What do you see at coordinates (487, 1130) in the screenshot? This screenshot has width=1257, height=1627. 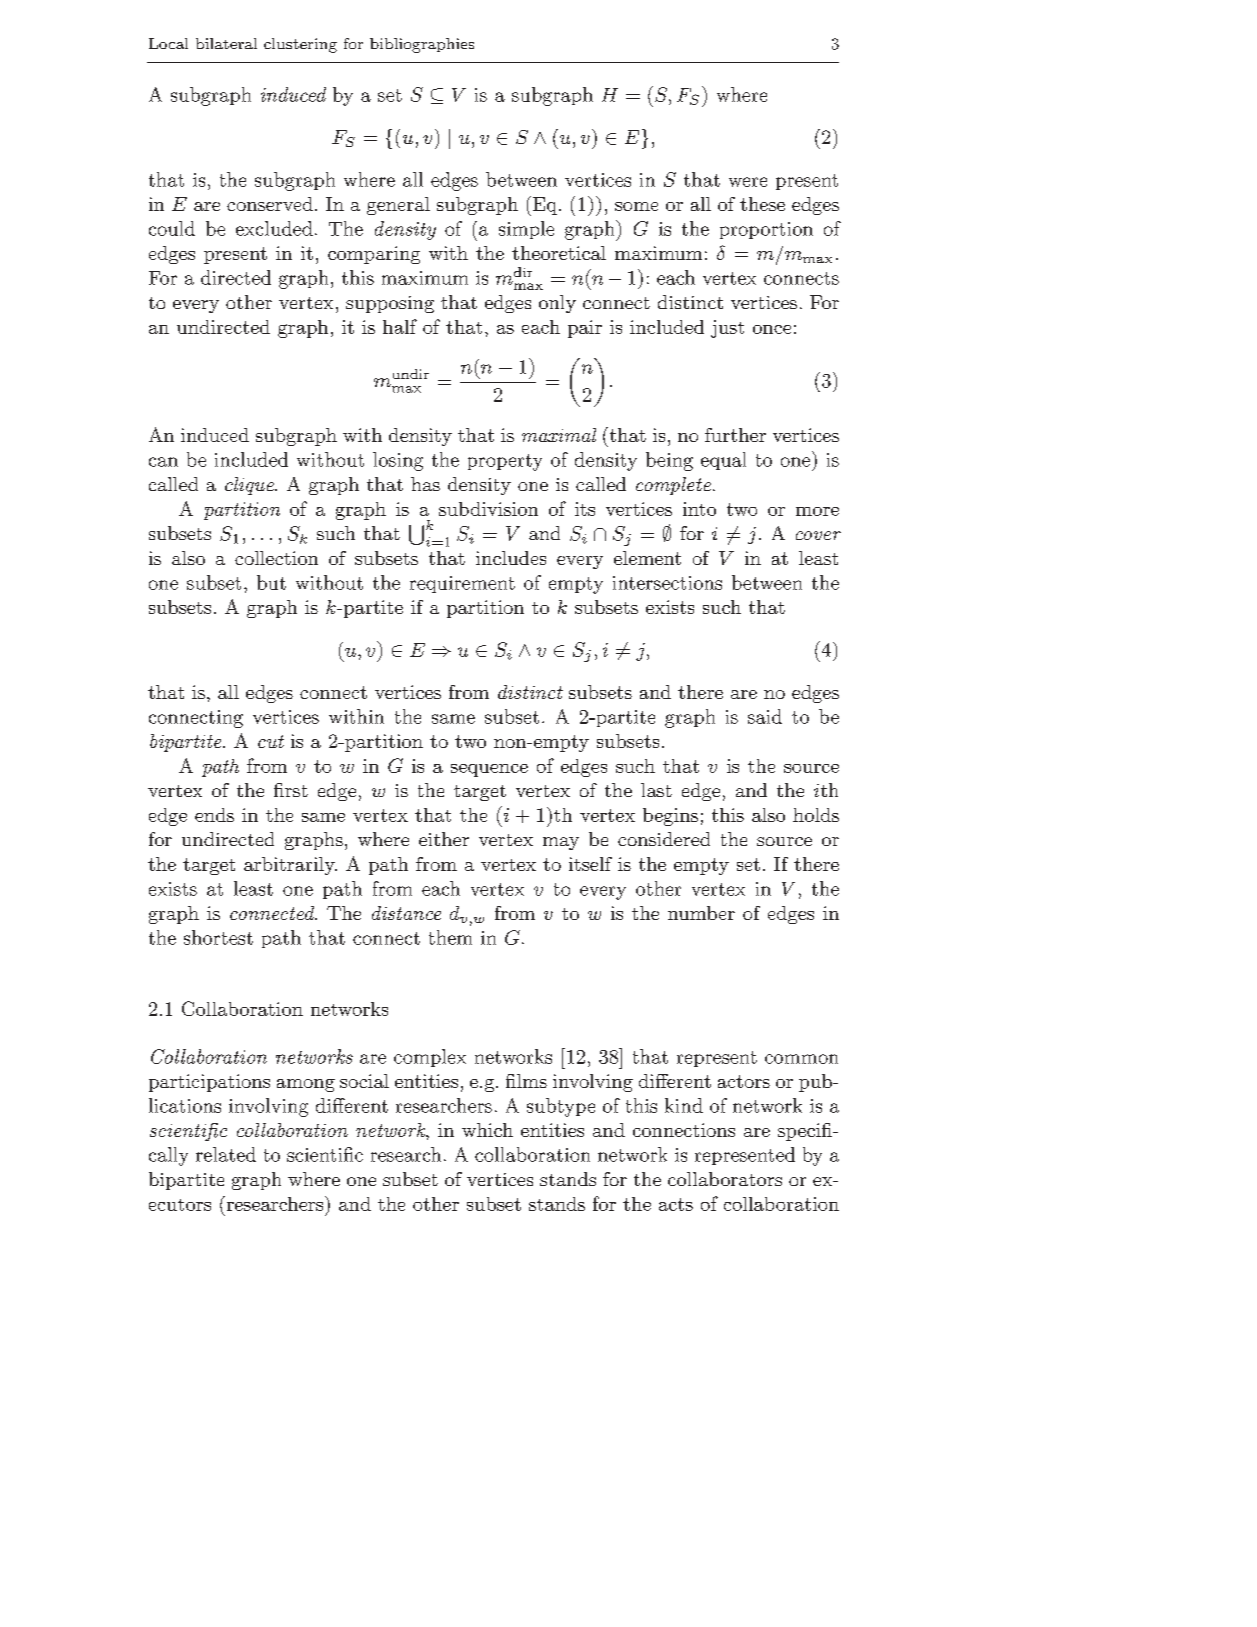 I see `which` at bounding box center [487, 1130].
